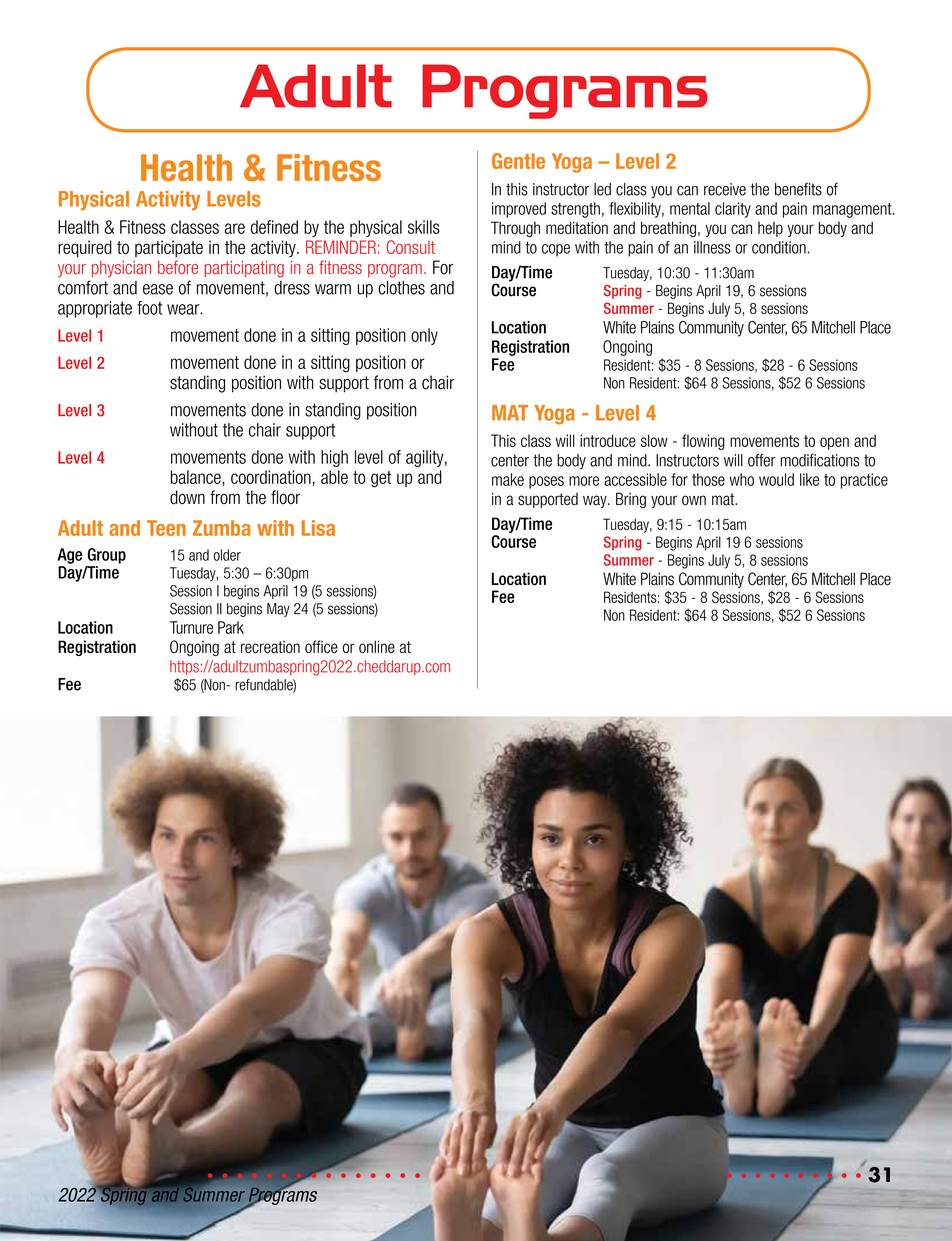 The width and height of the screenshot is (952, 1241). Describe the element at coordinates (798, 189) in the screenshot. I see `benefits` at that location.
